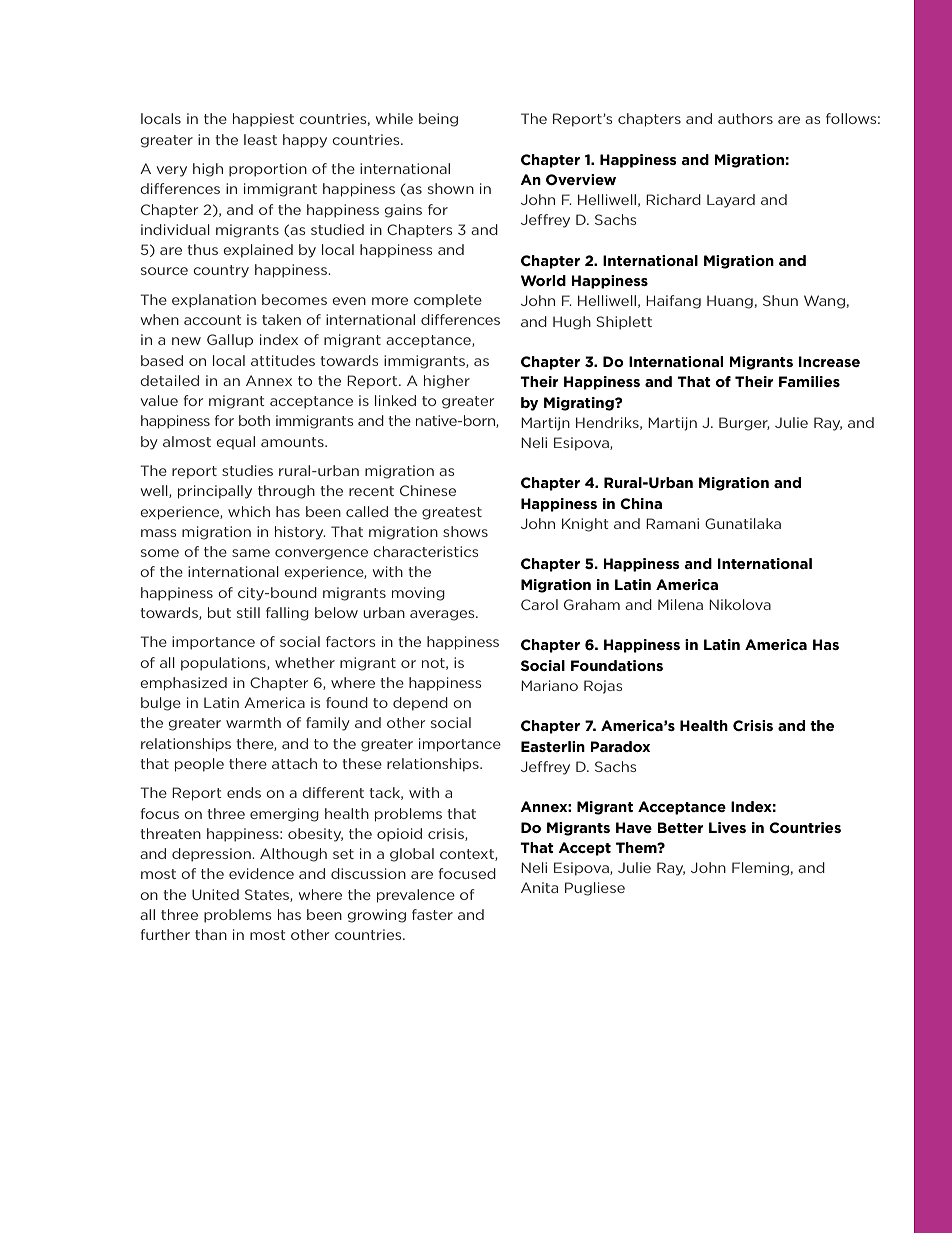  Describe the element at coordinates (215, 894) in the page. I see `United` at that location.
